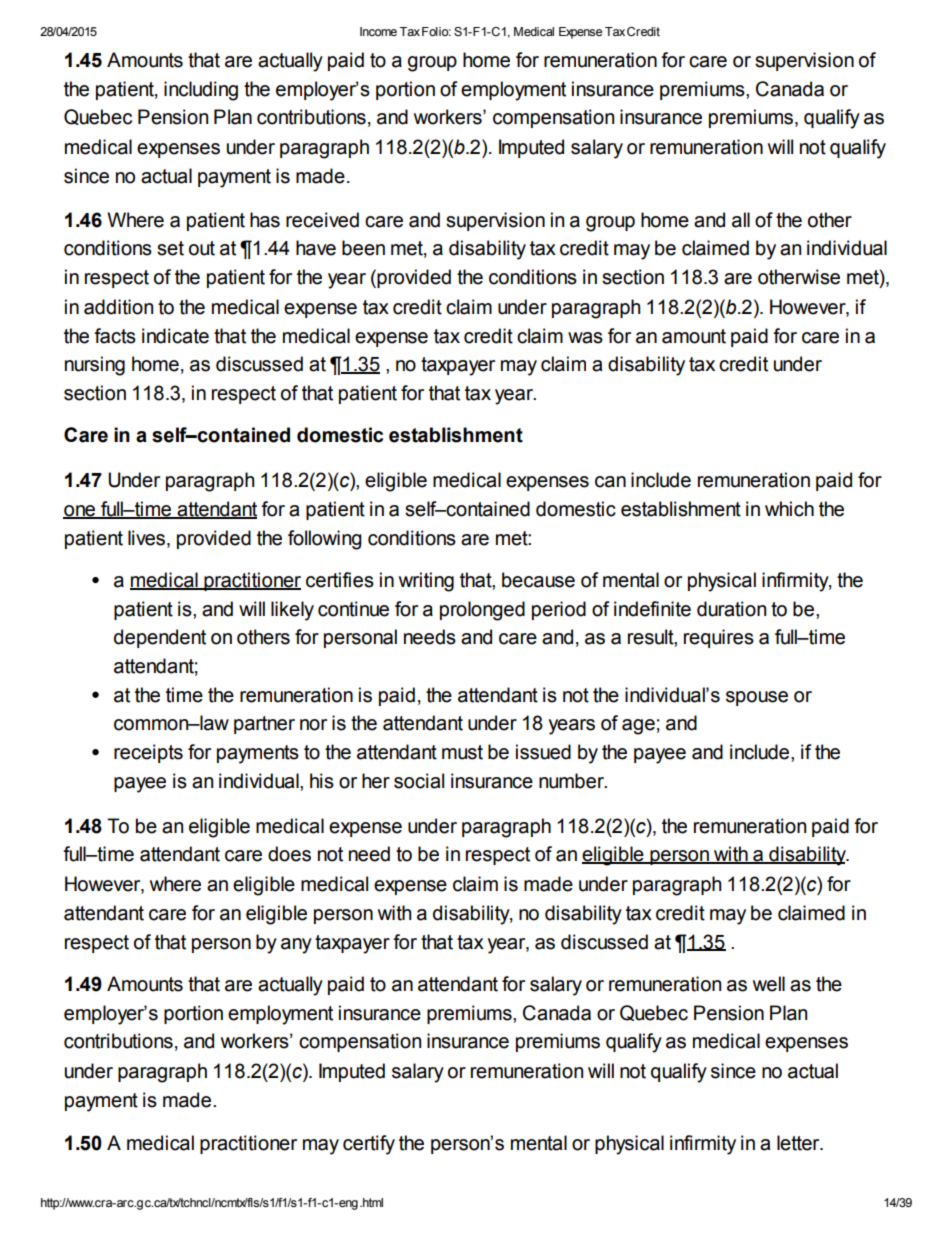 The width and height of the page is (952, 1233). Describe the element at coordinates (160, 638) in the page. I see `dependent` at that location.
